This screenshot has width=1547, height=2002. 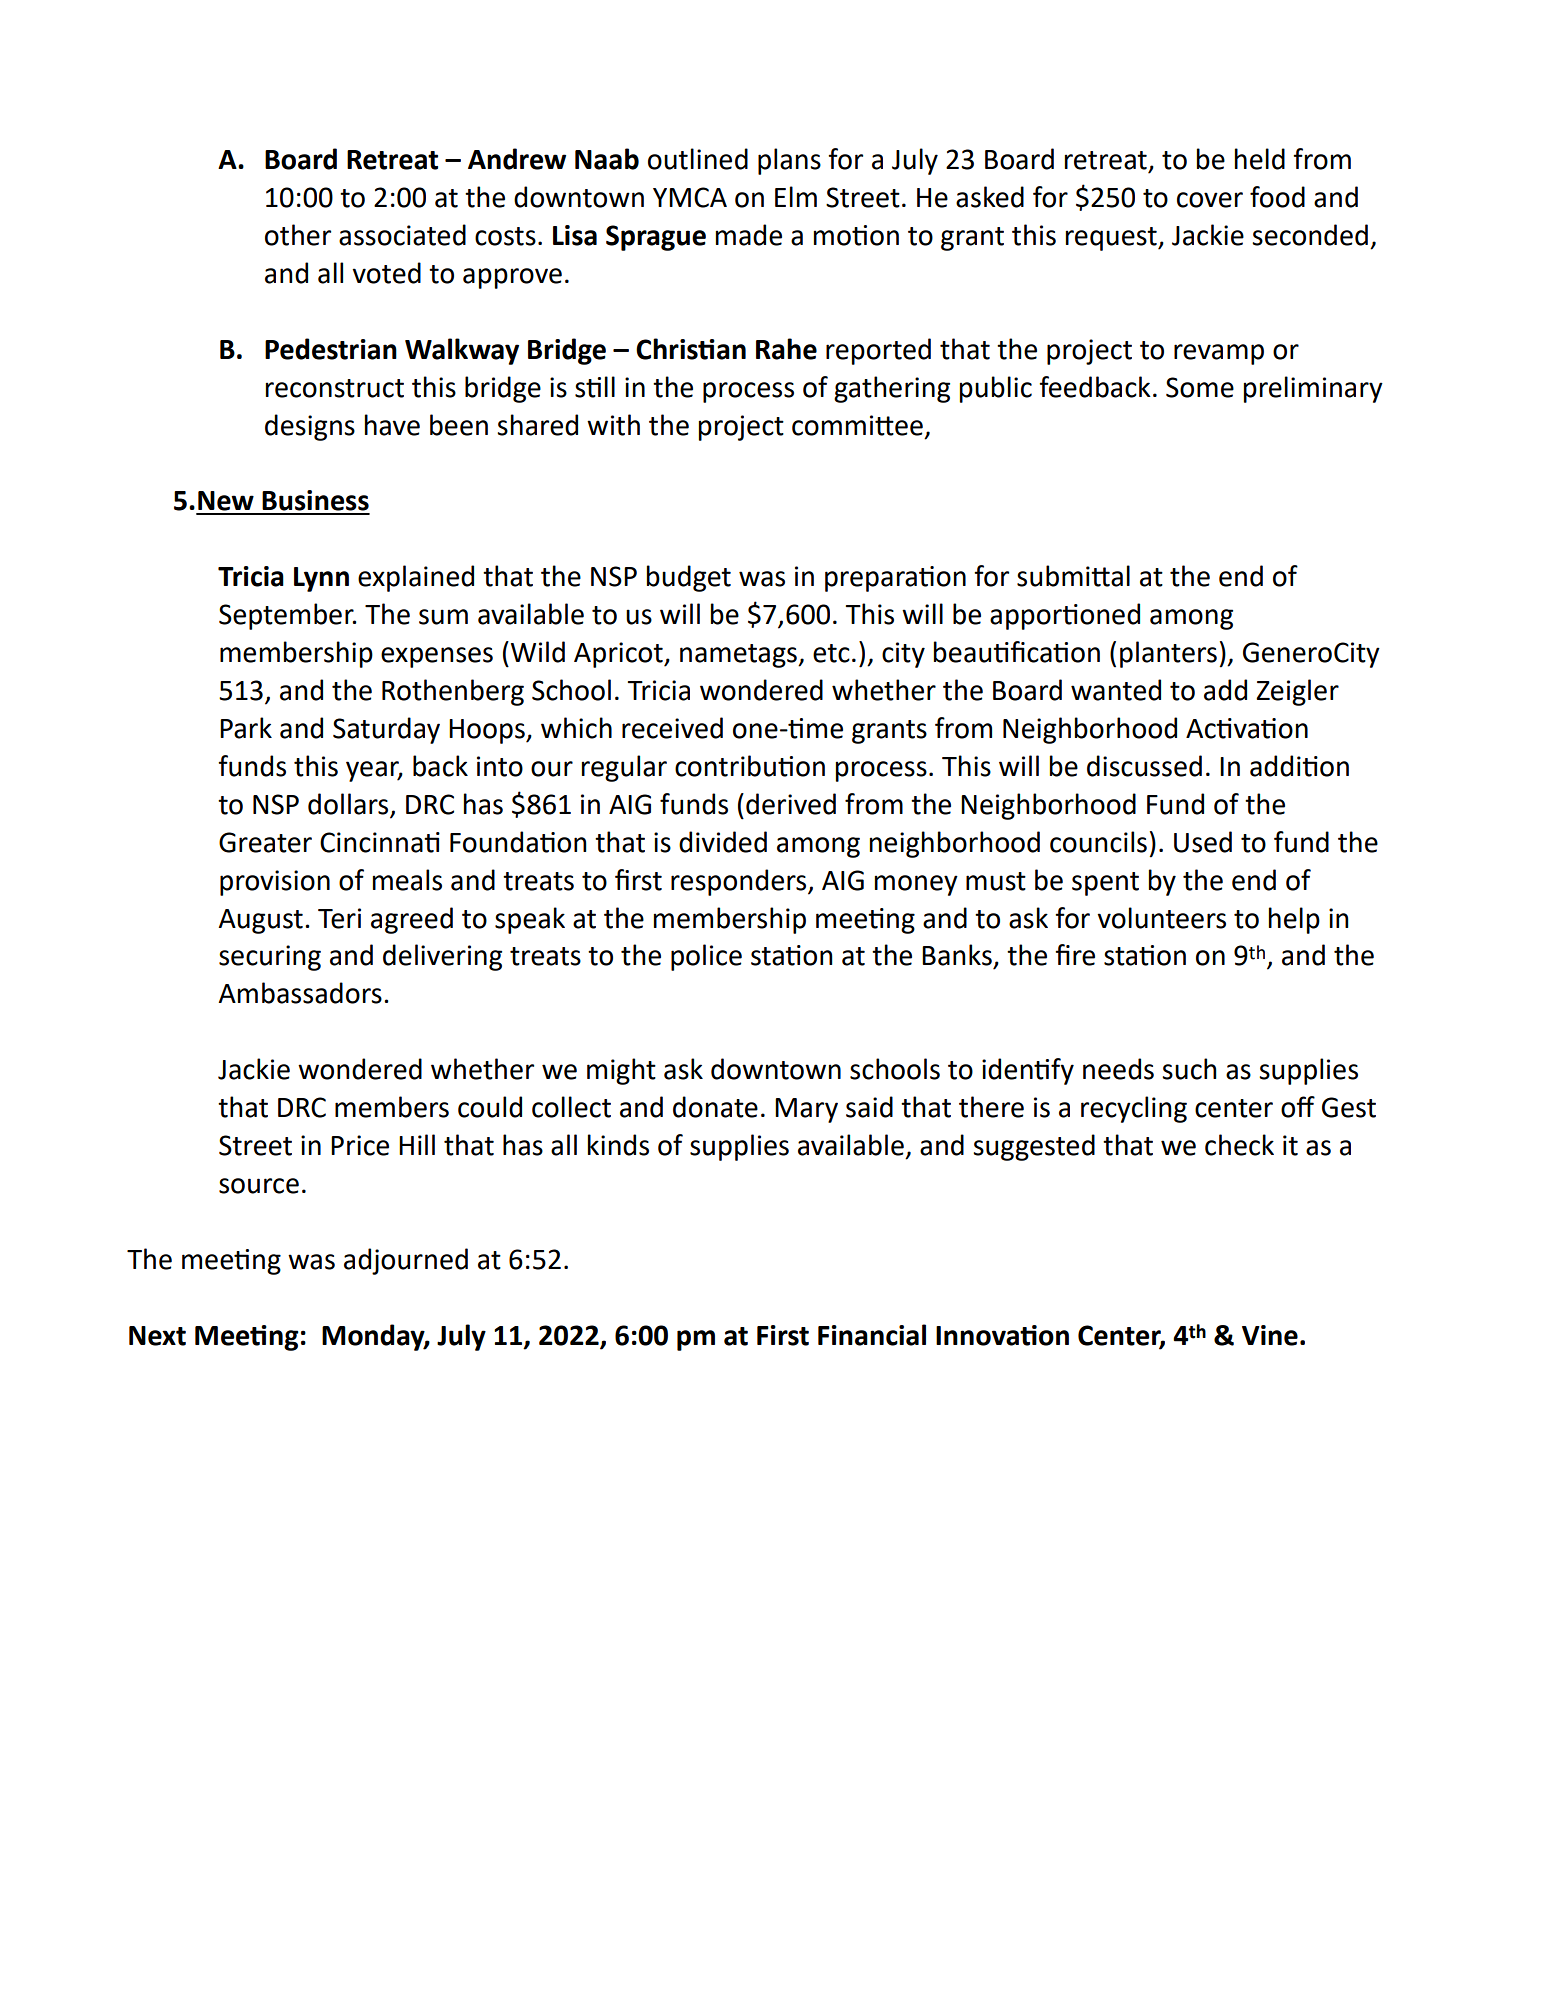 What do you see at coordinates (613, 425) in the screenshot?
I see `with` at bounding box center [613, 425].
